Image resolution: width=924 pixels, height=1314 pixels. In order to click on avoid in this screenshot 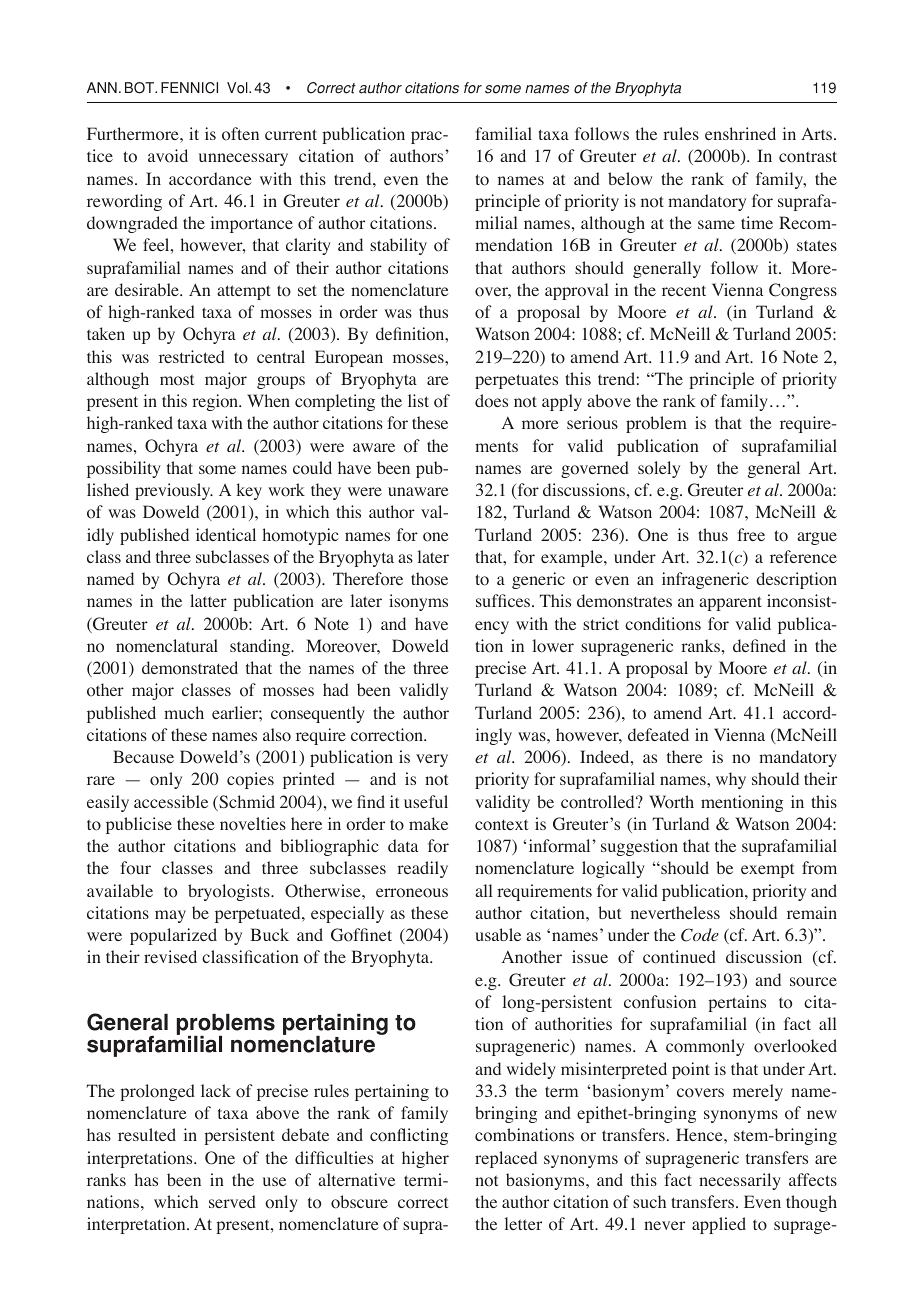, I will do `click(168, 156)`.
